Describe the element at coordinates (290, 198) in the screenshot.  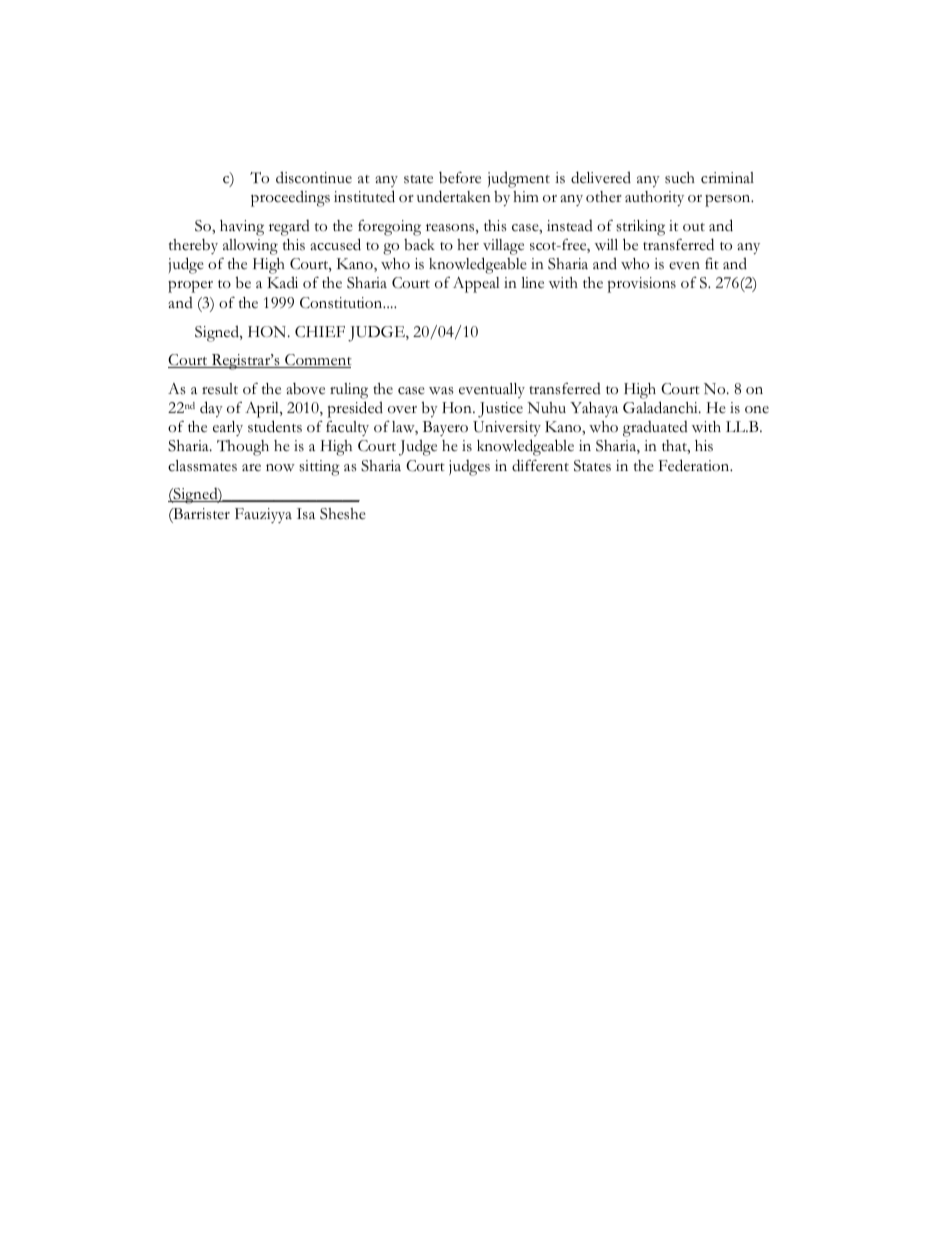
I see `proceedings` at that location.
